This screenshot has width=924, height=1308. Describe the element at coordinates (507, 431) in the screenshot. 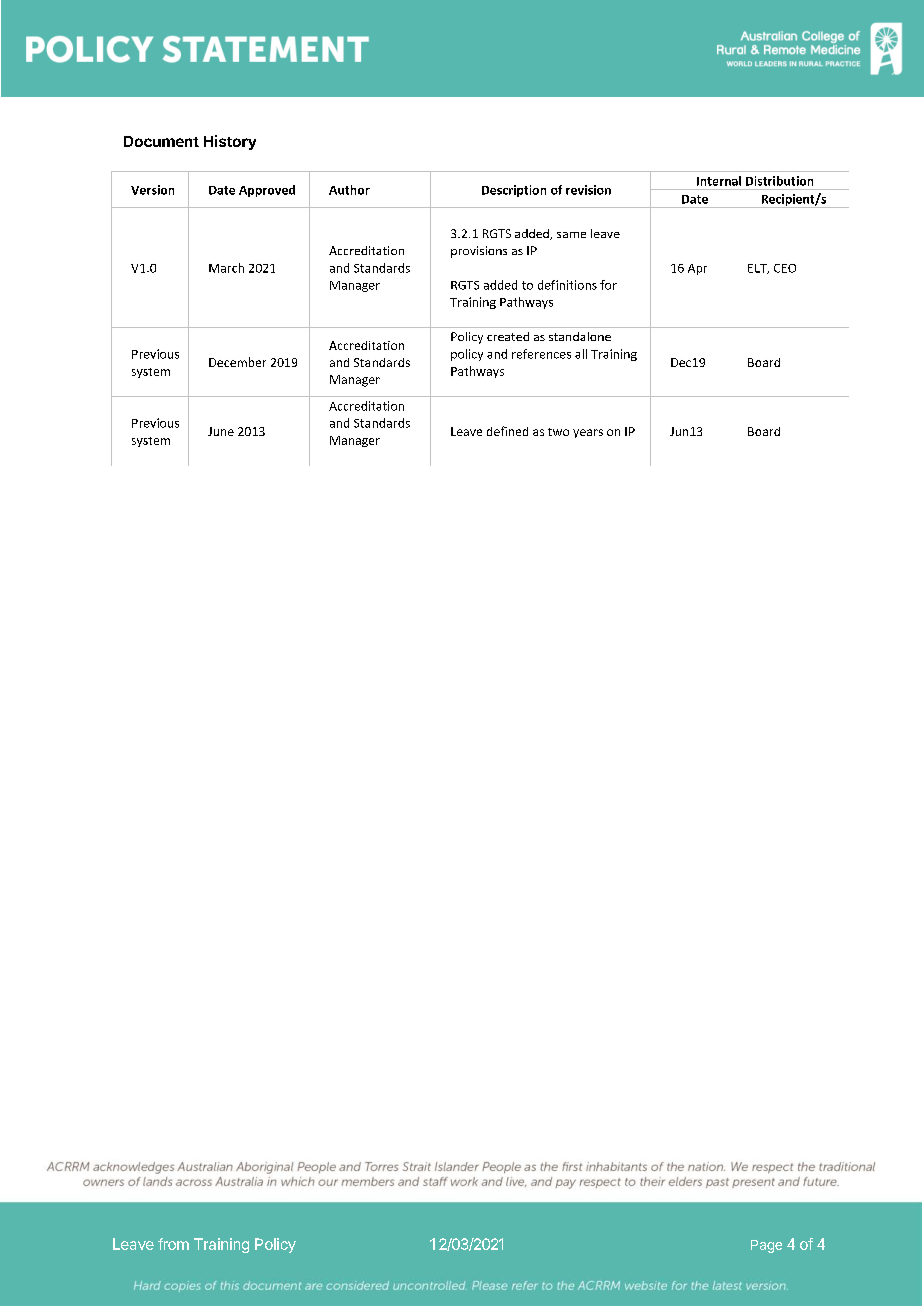

I see `defined` at that location.
